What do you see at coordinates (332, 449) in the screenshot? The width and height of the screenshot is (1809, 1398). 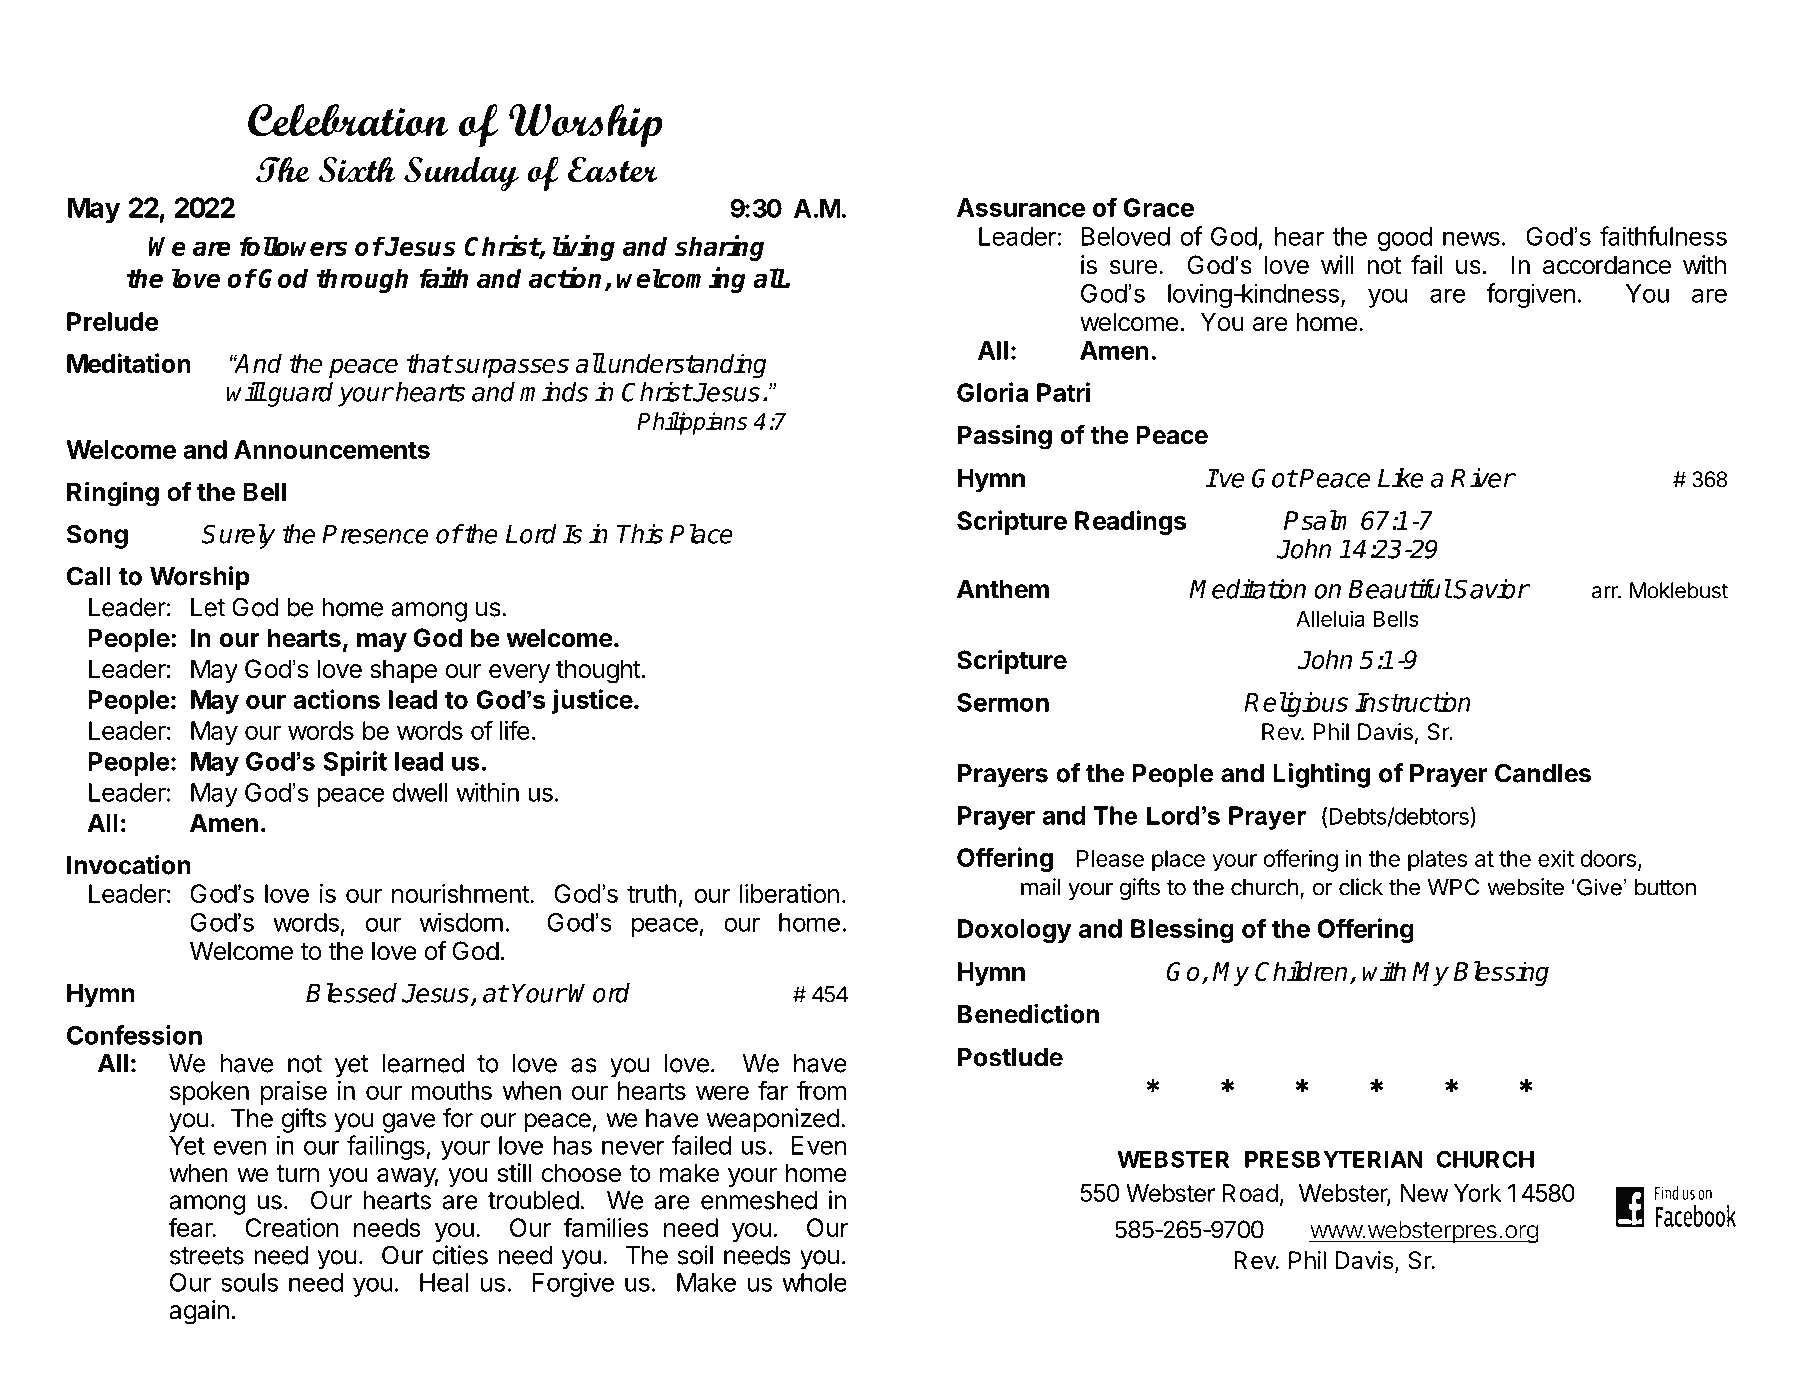 I see `Announcements` at bounding box center [332, 449].
